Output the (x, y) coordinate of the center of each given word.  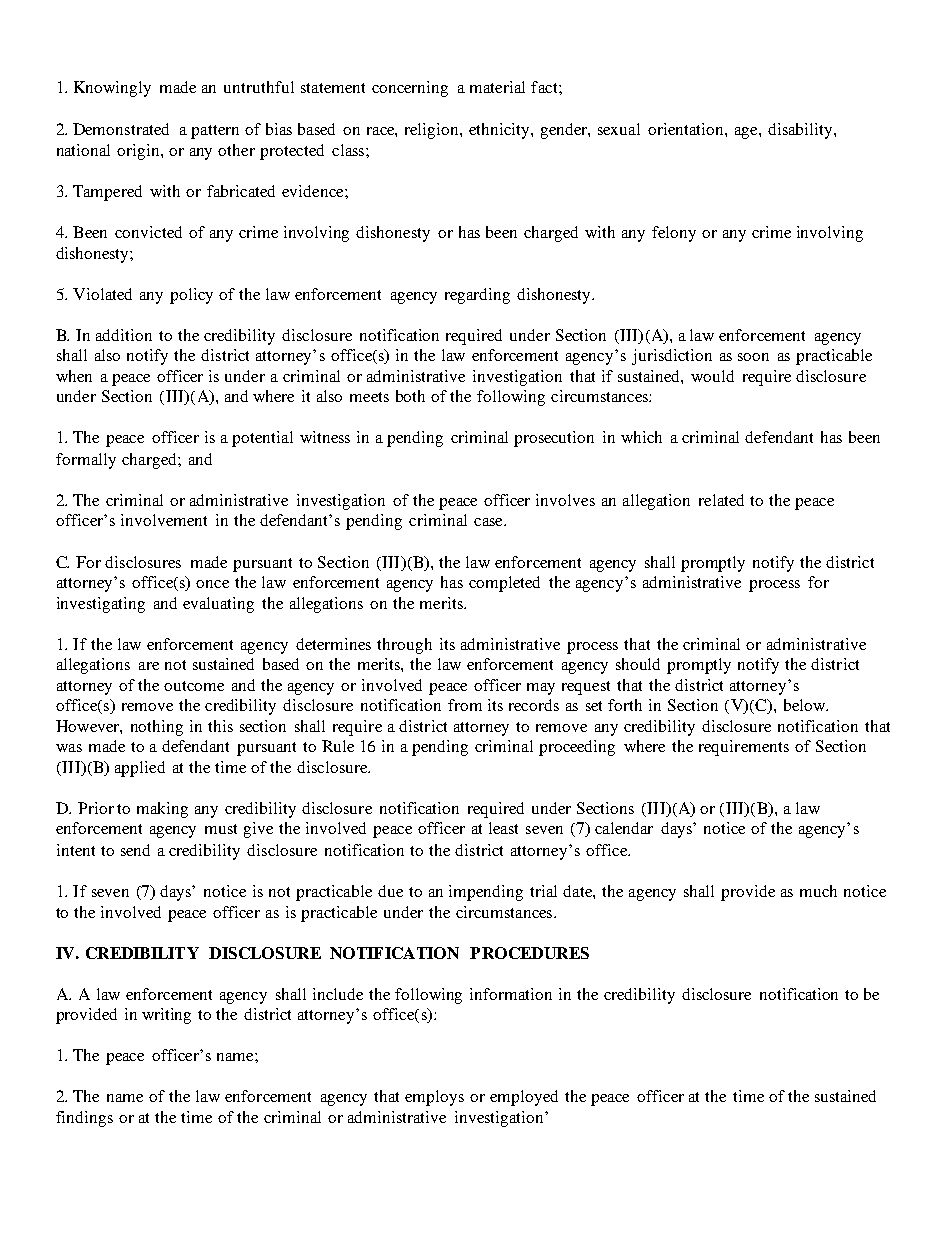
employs (434, 1098)
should (638, 664)
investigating (101, 605)
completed (504, 584)
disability (801, 131)
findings (84, 1119)
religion (433, 131)
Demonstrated (121, 129)
